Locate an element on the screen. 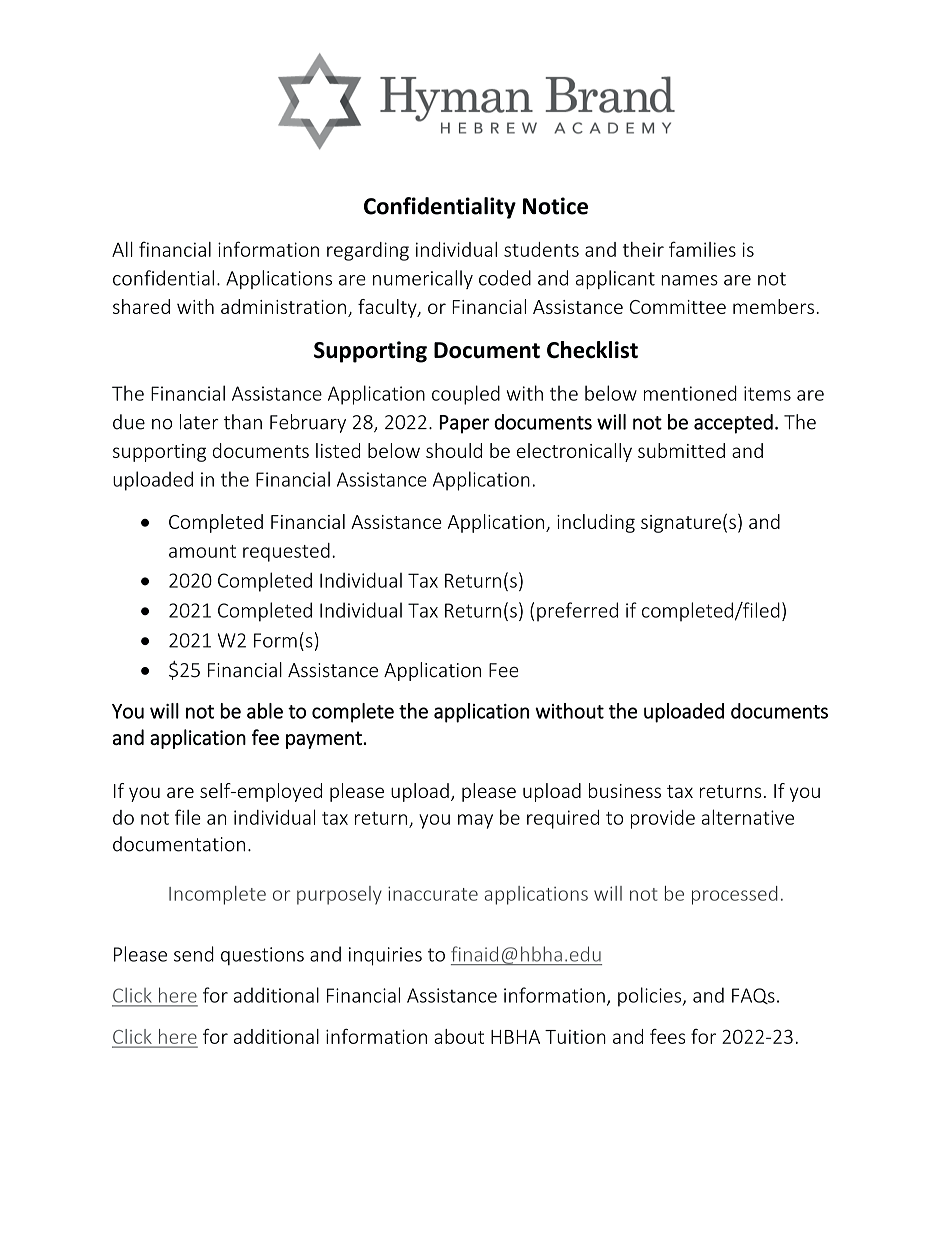  should is located at coordinates (454, 450).
